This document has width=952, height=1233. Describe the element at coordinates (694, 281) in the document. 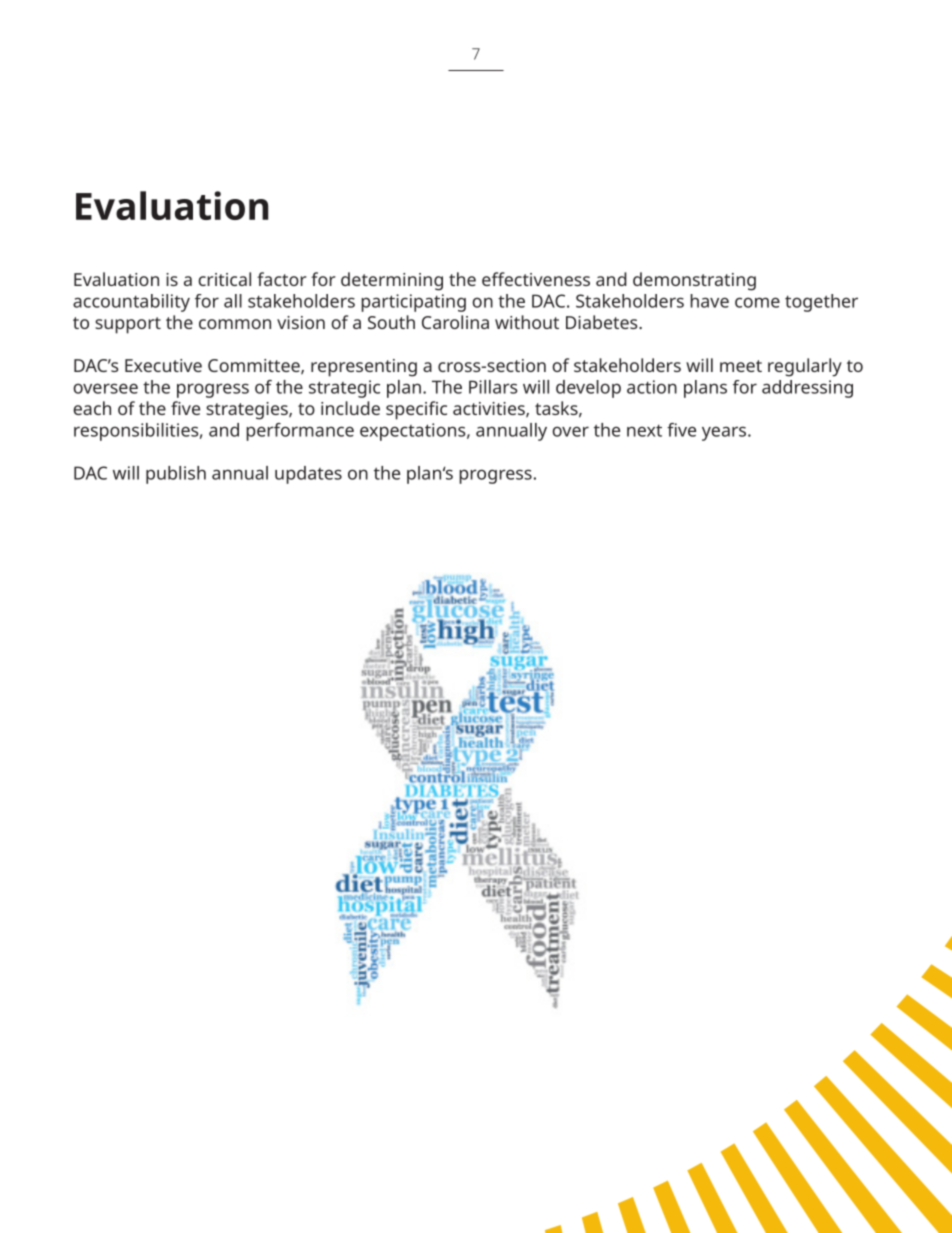

I see `demonstrating` at that location.
